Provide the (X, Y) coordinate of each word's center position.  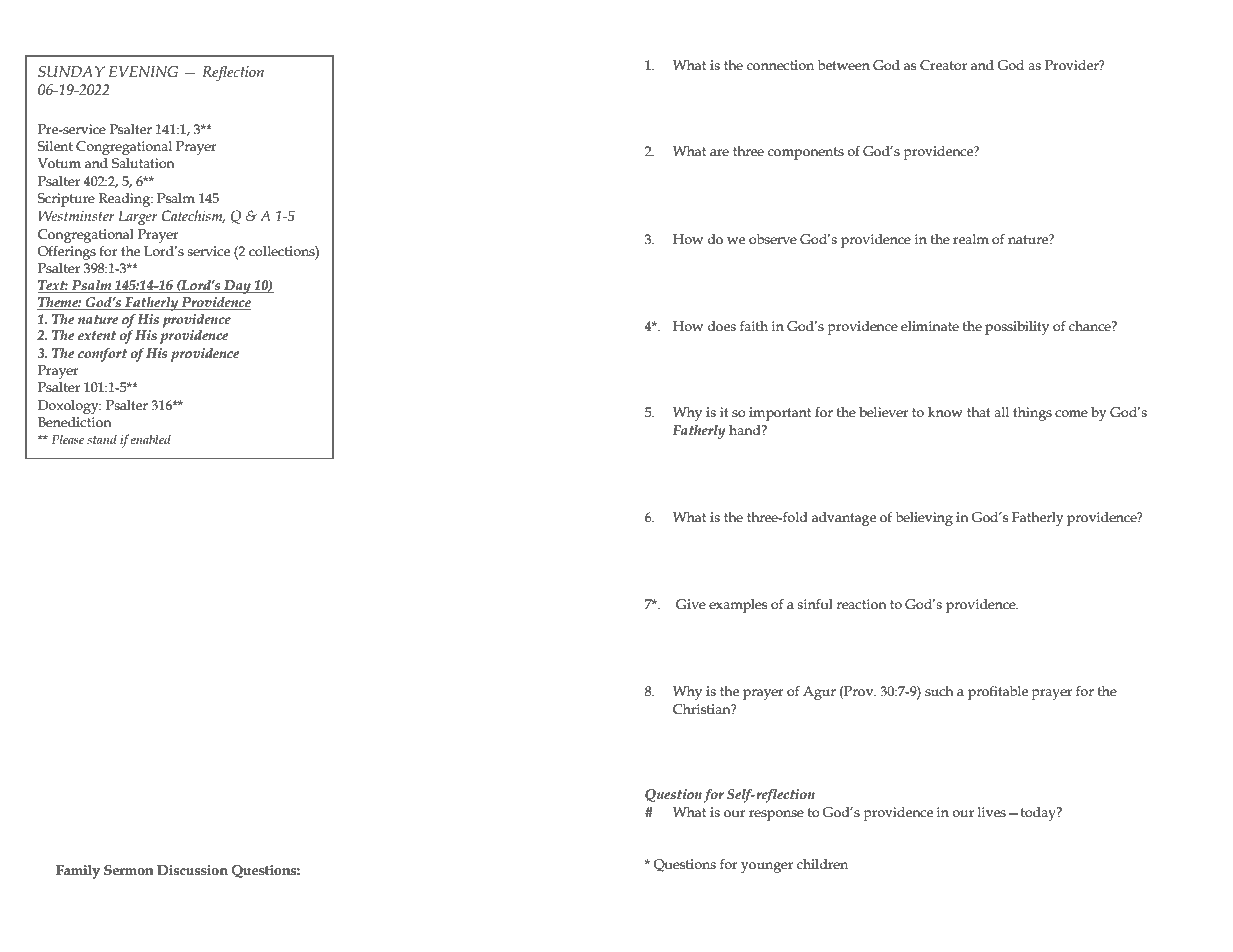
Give (691, 604)
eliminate (930, 326)
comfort (102, 355)
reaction (861, 604)
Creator (943, 65)
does (722, 326)
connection (780, 65)
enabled (151, 439)
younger (767, 867)
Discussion (192, 870)
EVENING (143, 72)
